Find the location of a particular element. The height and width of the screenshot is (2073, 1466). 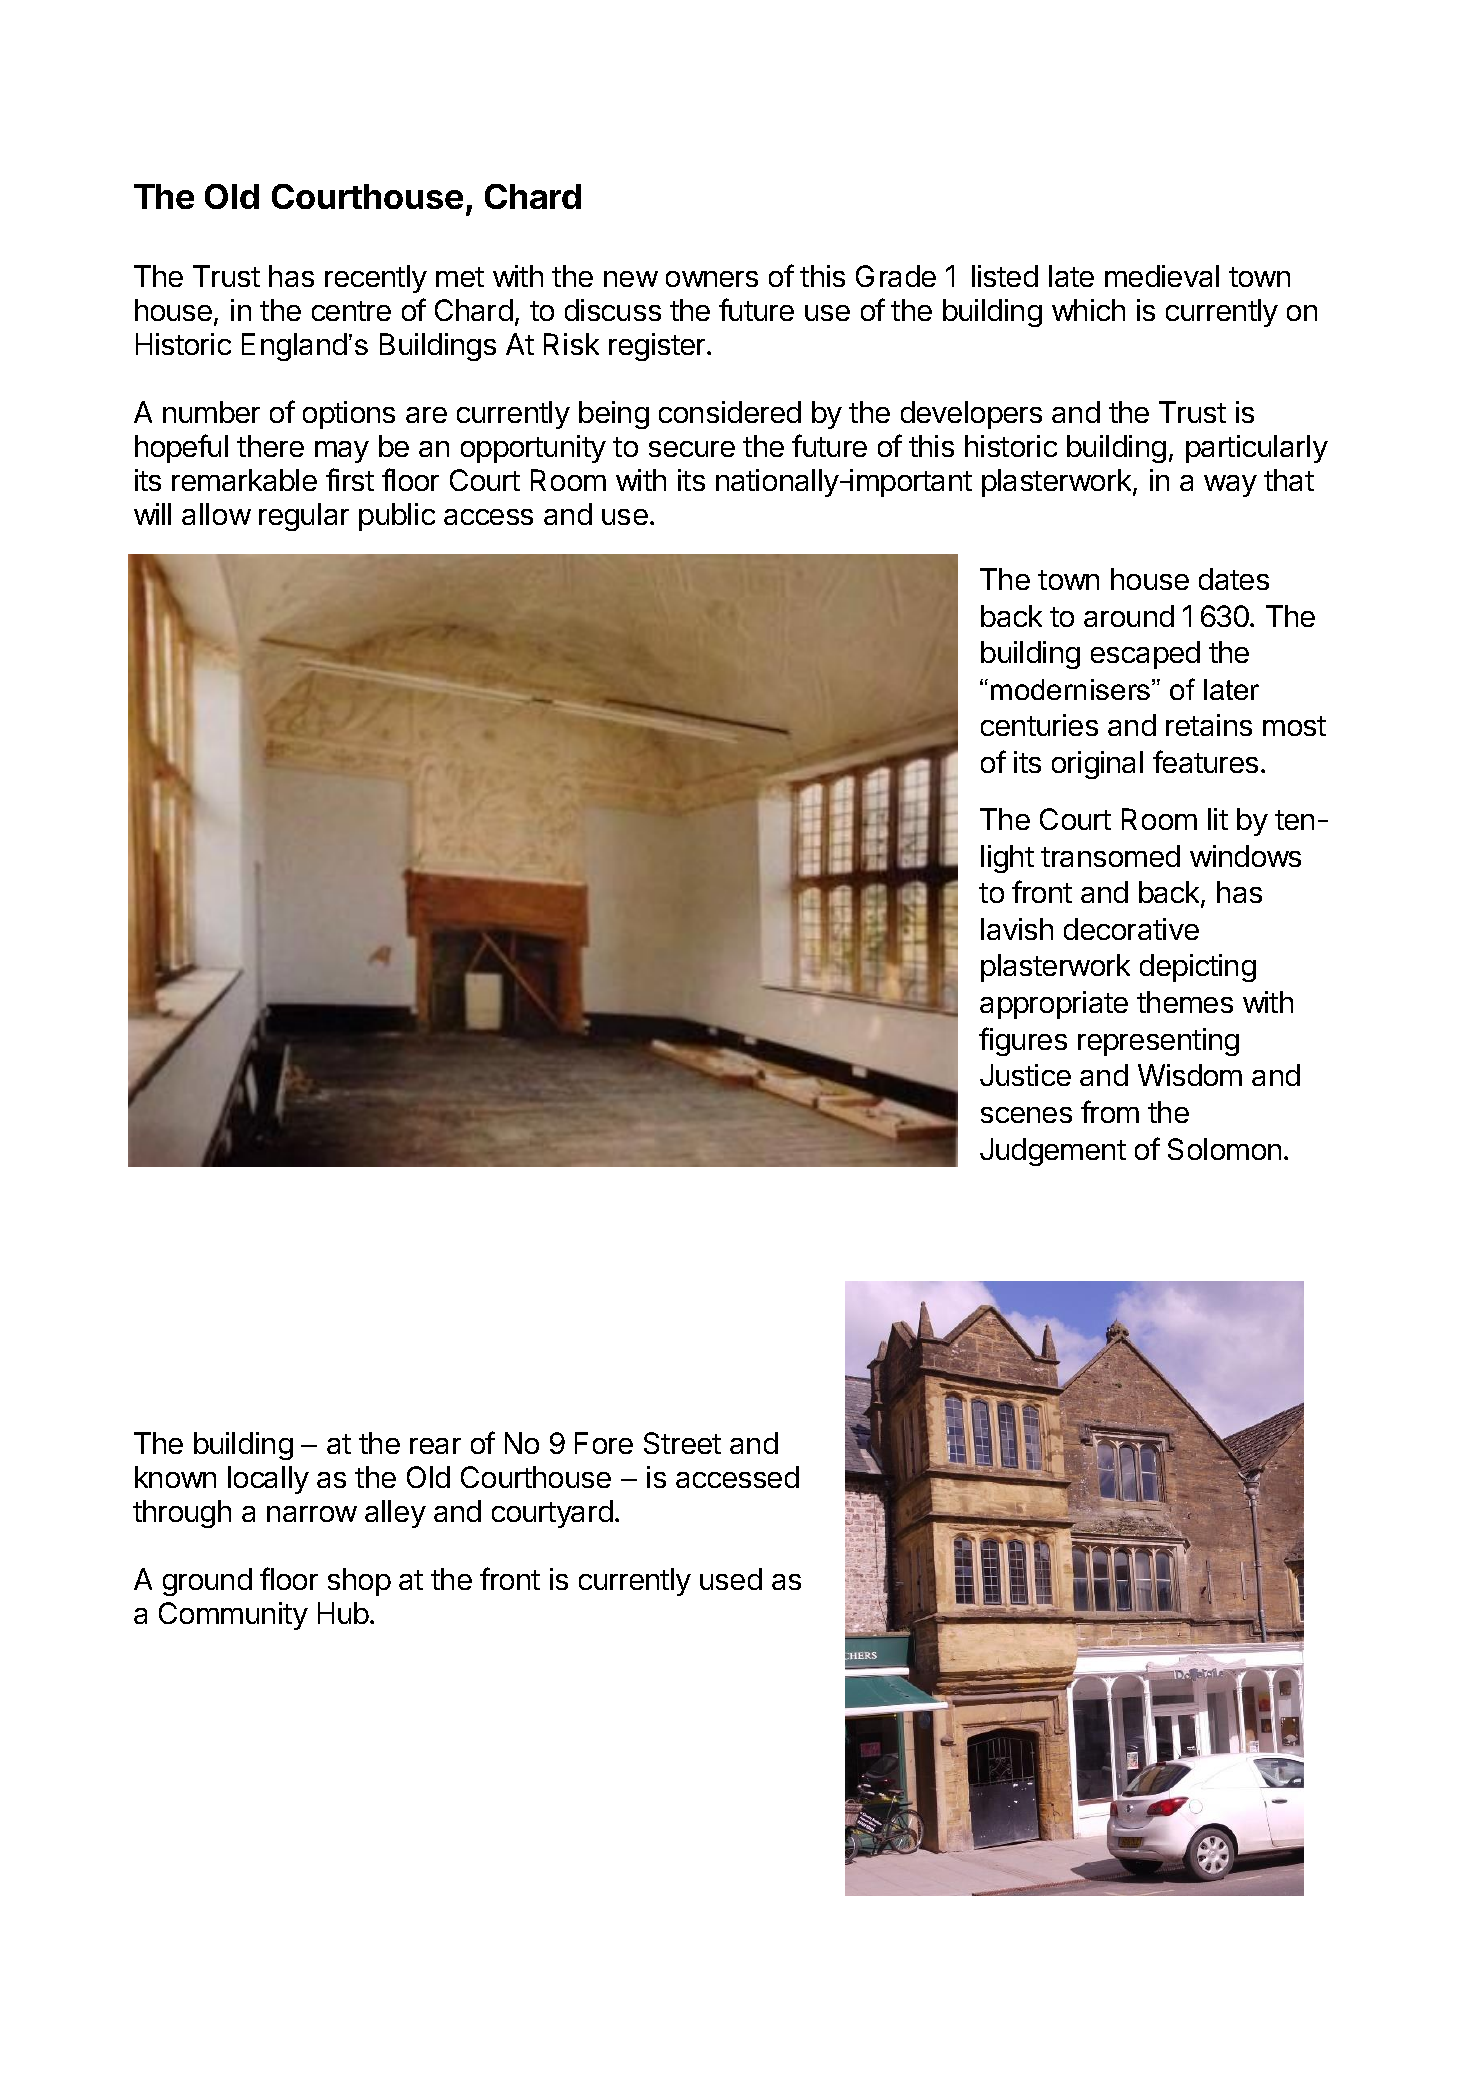

medieval is located at coordinates (1162, 276).
